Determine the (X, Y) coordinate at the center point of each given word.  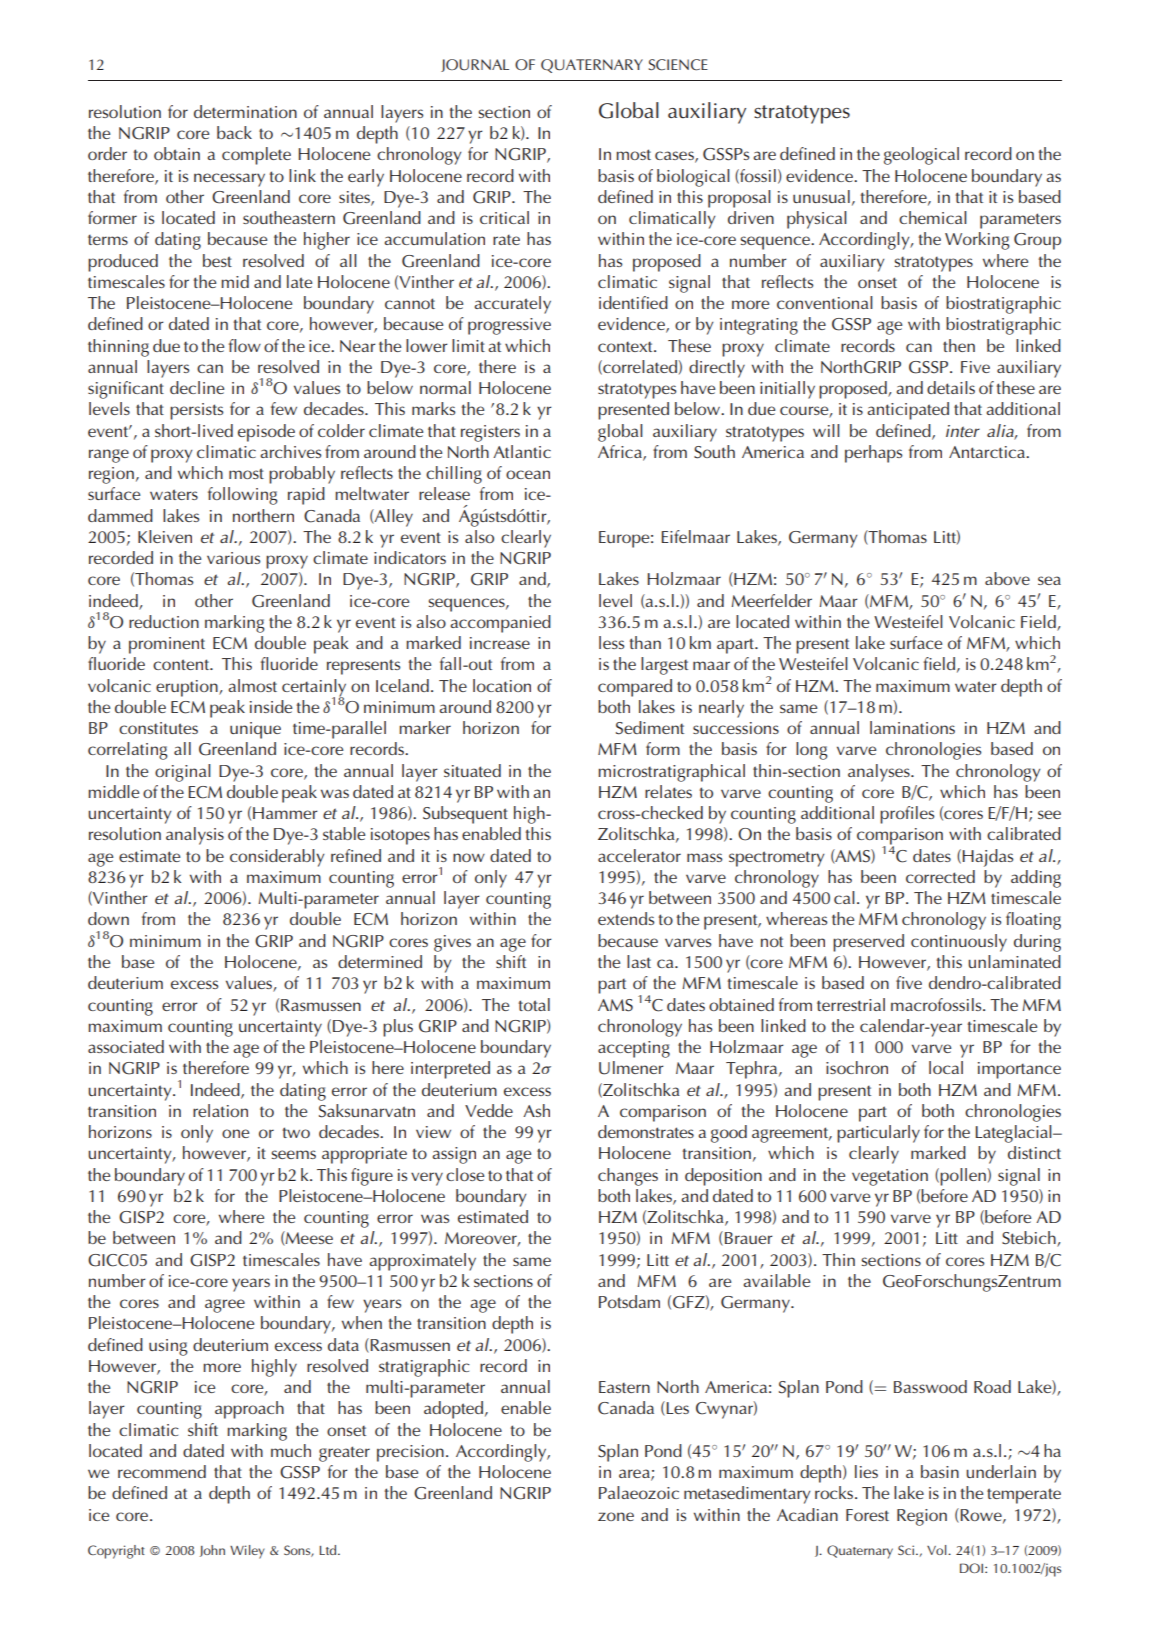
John (212, 1551)
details (951, 387)
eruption (188, 688)
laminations (912, 727)
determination (245, 111)
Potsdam (629, 1301)
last (639, 961)
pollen (963, 1177)
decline (197, 387)
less (611, 642)
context (626, 346)
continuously (959, 943)
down (108, 918)
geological (921, 156)
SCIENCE (678, 65)
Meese (308, 1238)
